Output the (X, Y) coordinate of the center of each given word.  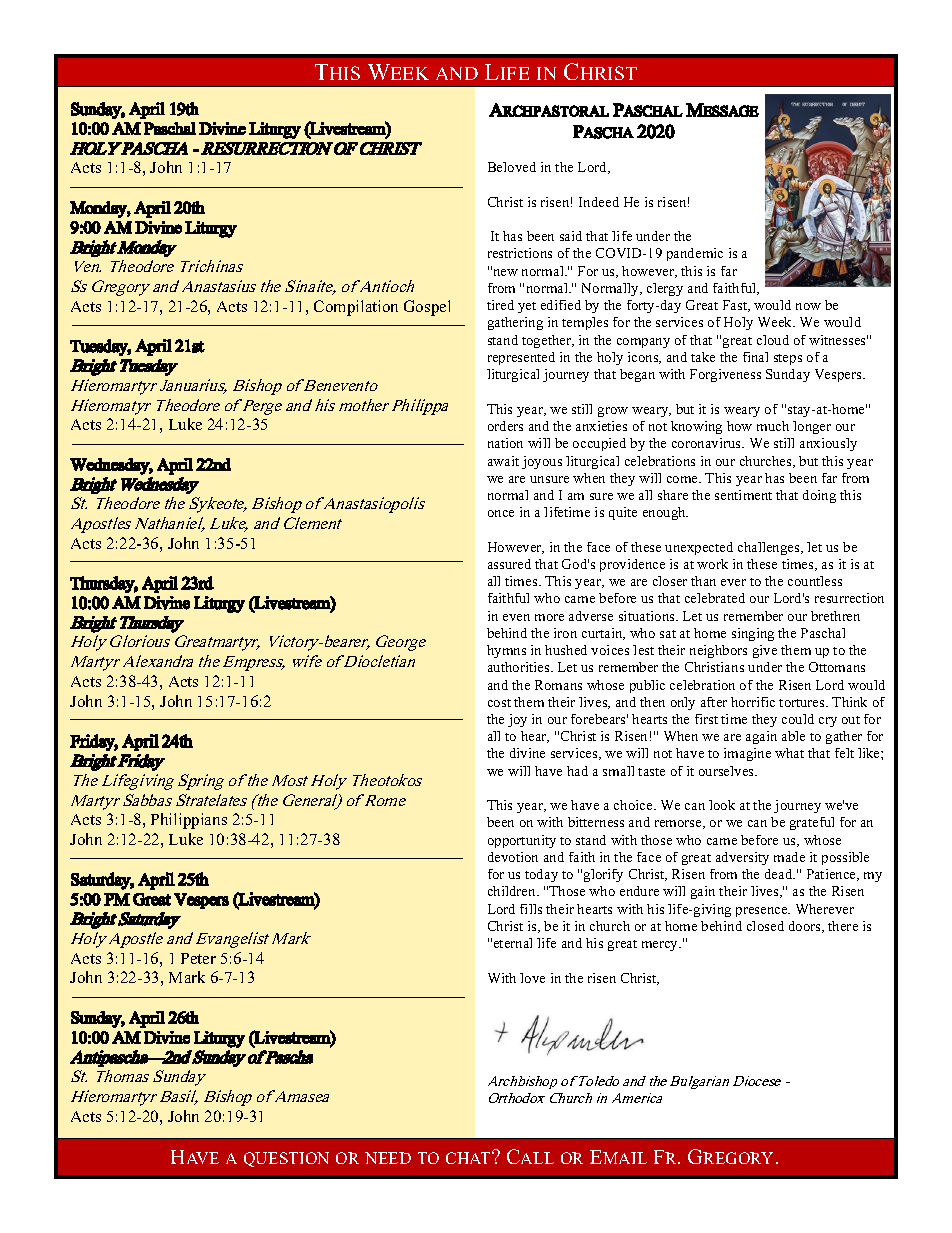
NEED (388, 1158)
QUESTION (286, 1159)
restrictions (520, 253)
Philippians (189, 821)
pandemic (695, 254)
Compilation (356, 308)
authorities (520, 667)
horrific (753, 702)
